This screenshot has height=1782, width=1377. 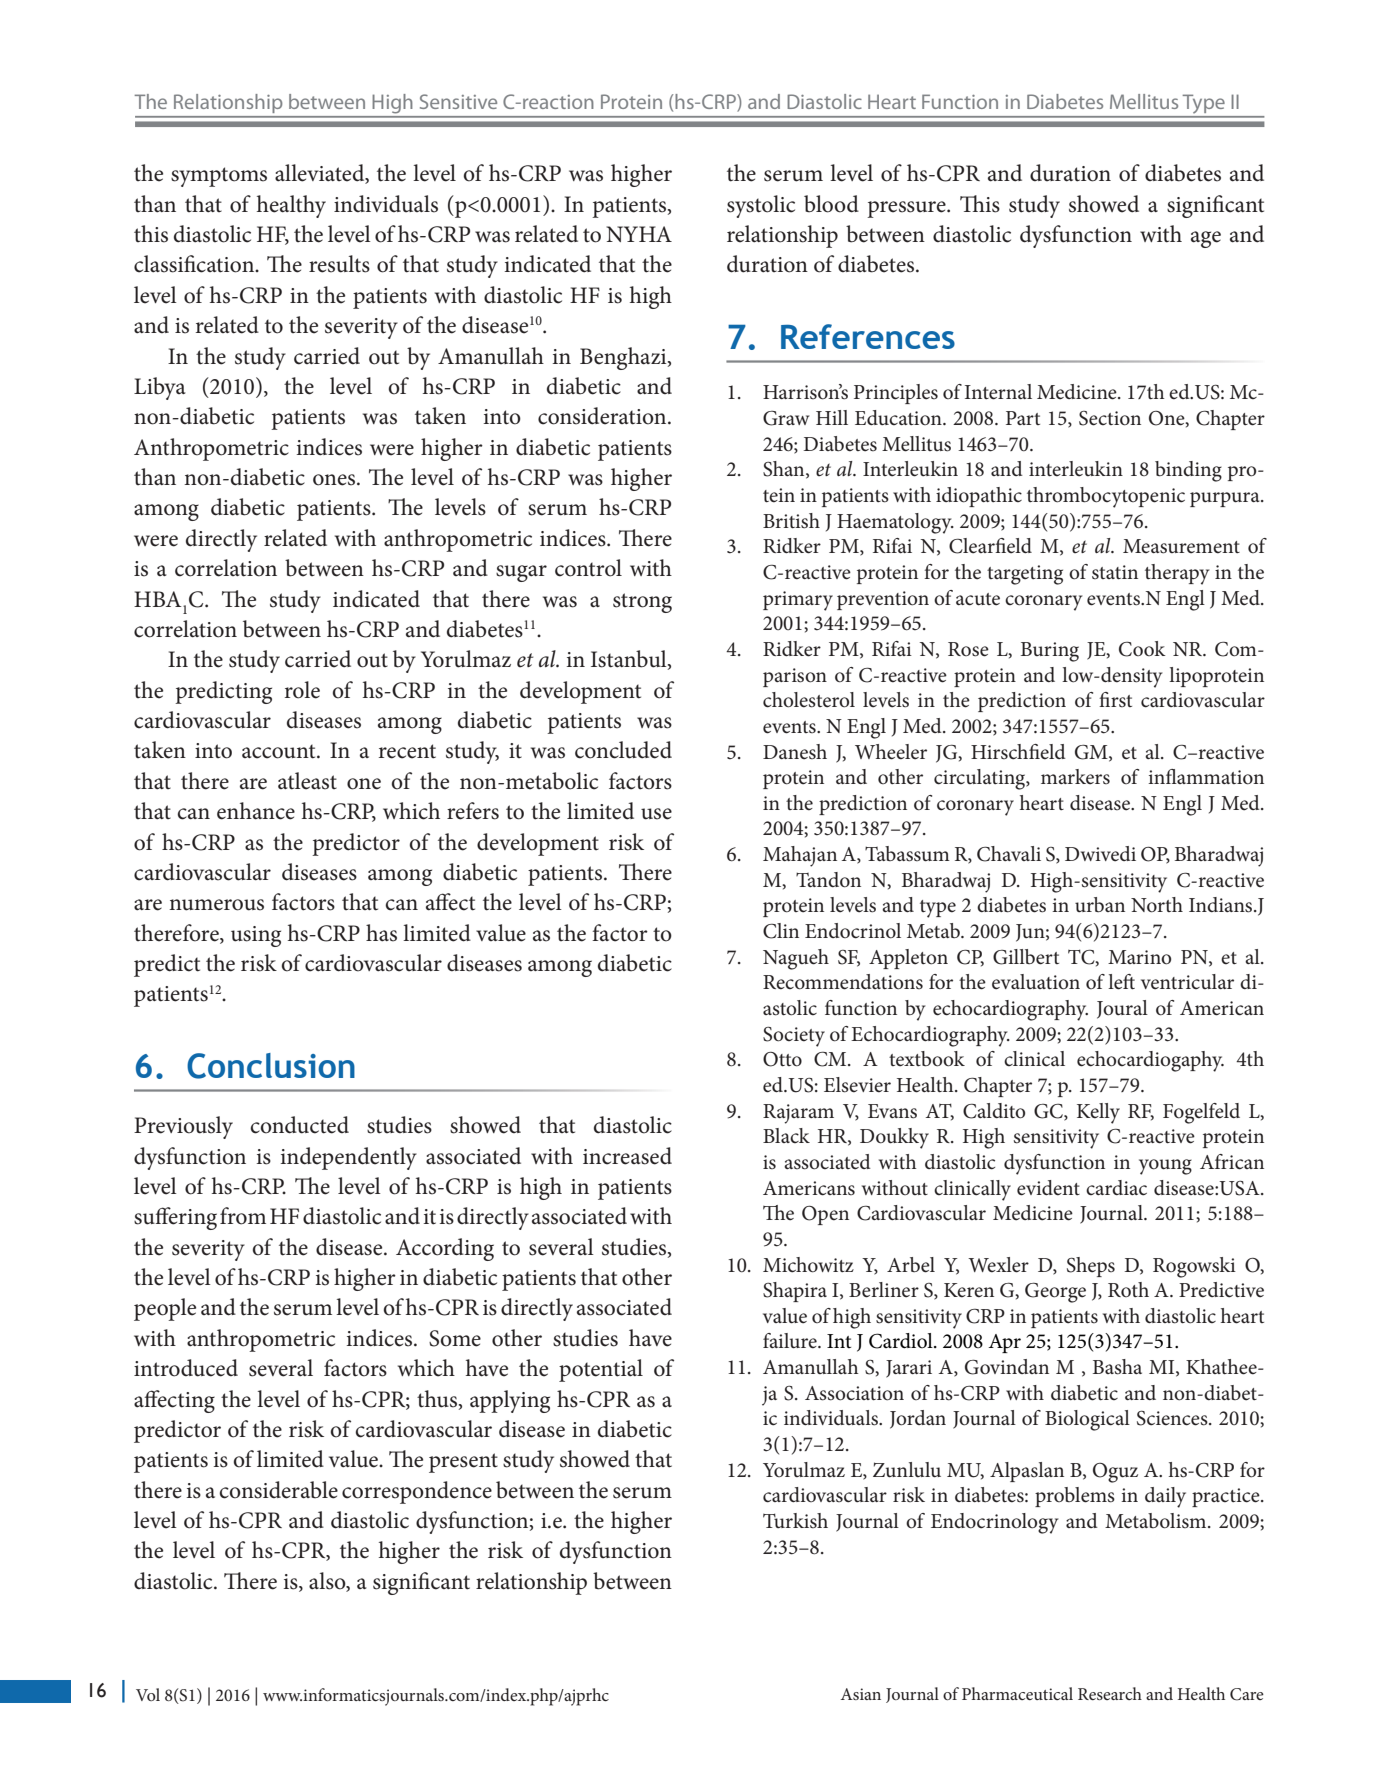 I want to click on symptoms, so click(x=219, y=177).
